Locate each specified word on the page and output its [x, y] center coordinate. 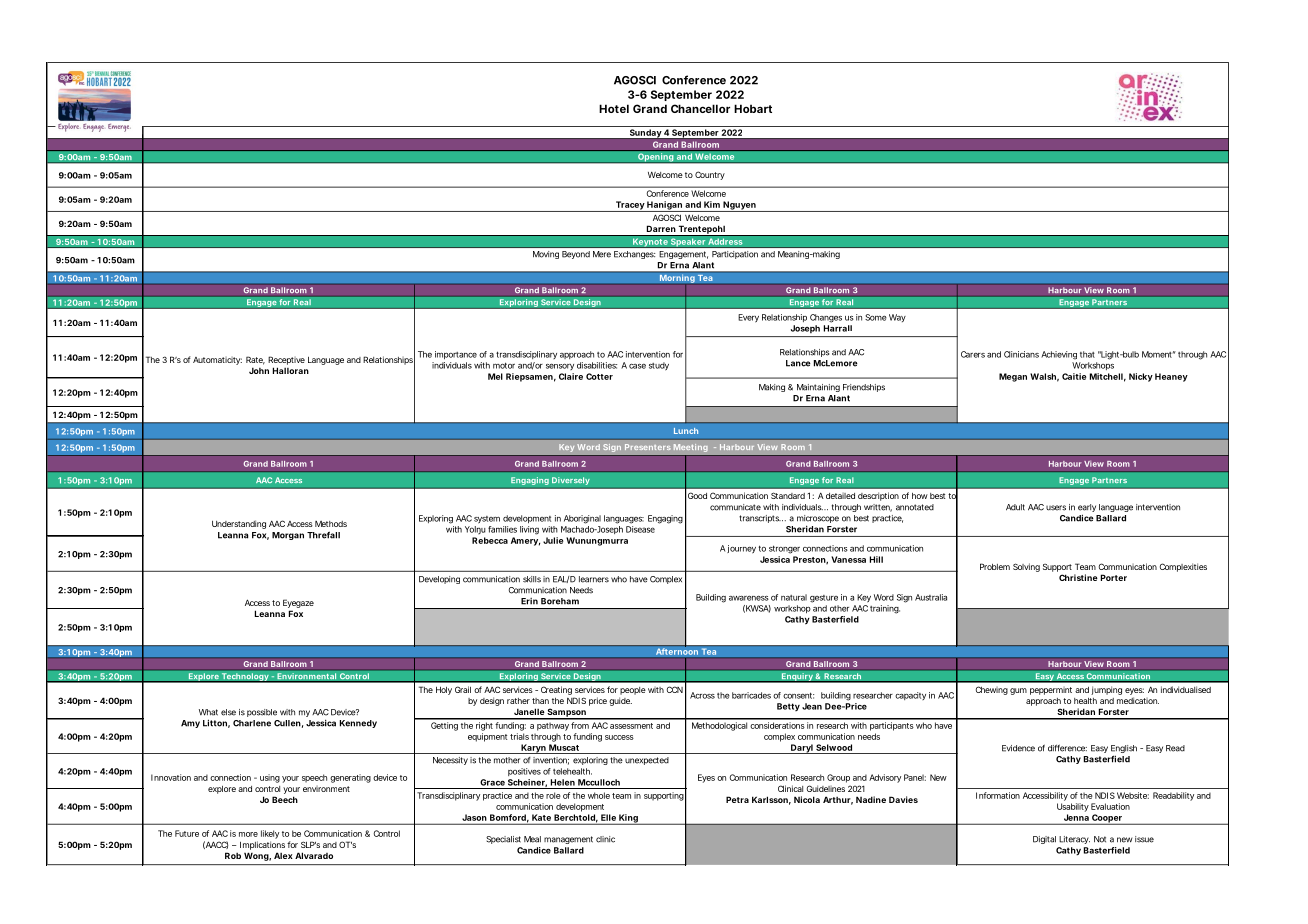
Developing [439, 580]
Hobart [753, 108]
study [659, 366]
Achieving [1059, 355]
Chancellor [700, 108]
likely [270, 834]
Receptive [286, 360]
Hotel [614, 108]
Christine [1078, 577]
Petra [737, 799]
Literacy [1074, 840]
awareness [749, 598]
